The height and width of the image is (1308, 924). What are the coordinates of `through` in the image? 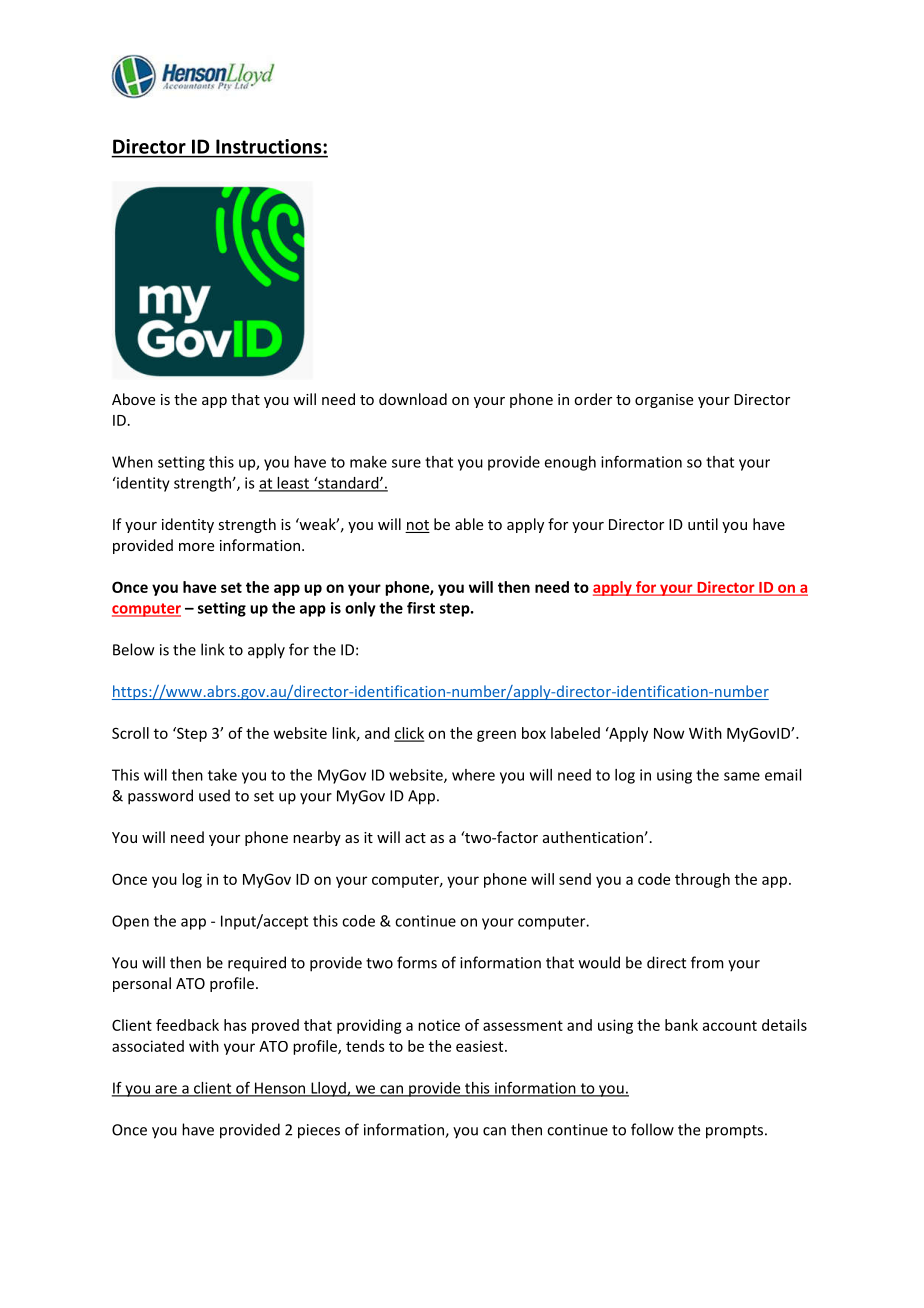 It's located at (702, 880).
